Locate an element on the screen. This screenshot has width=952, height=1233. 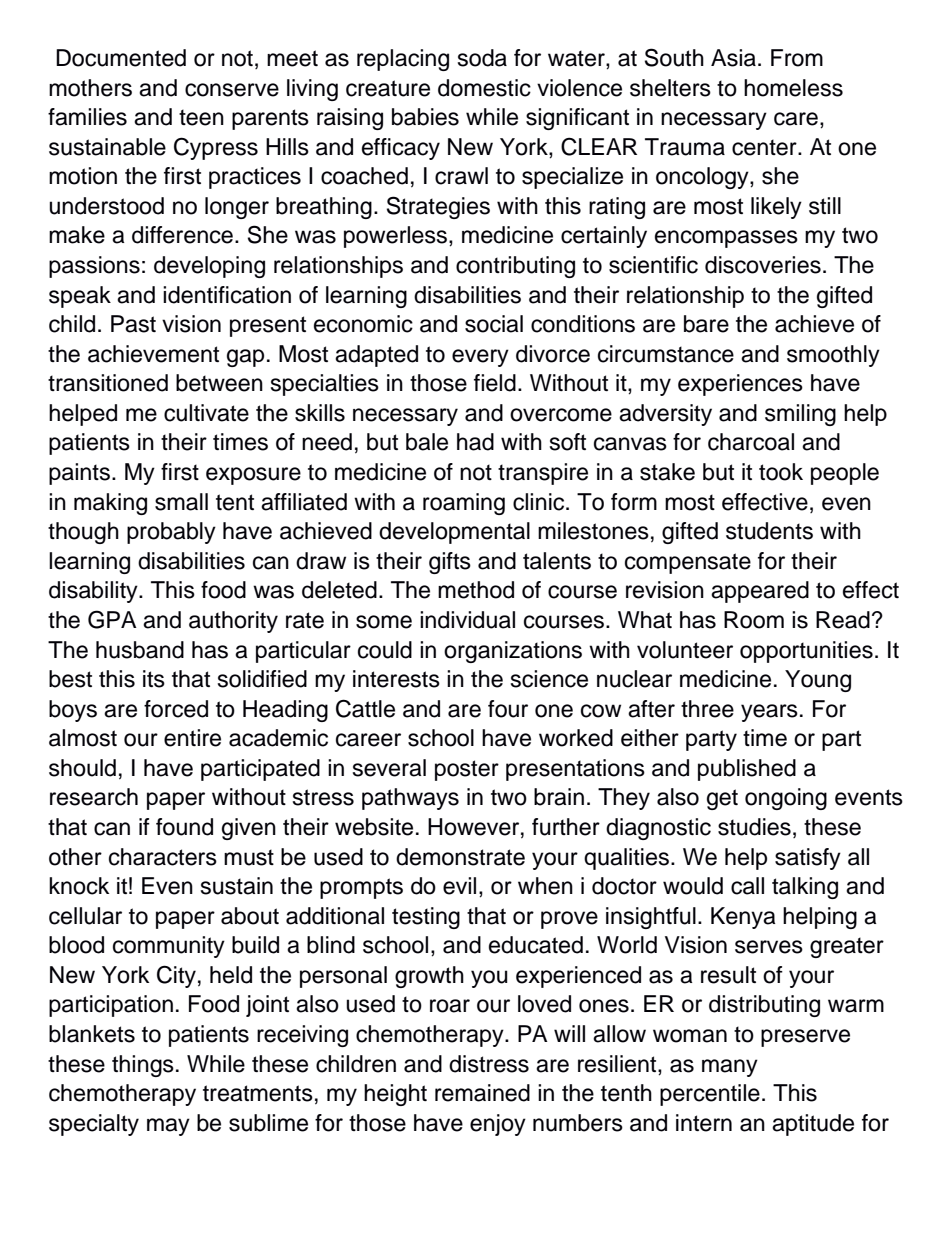
had is located at coordinates (475, 442).
